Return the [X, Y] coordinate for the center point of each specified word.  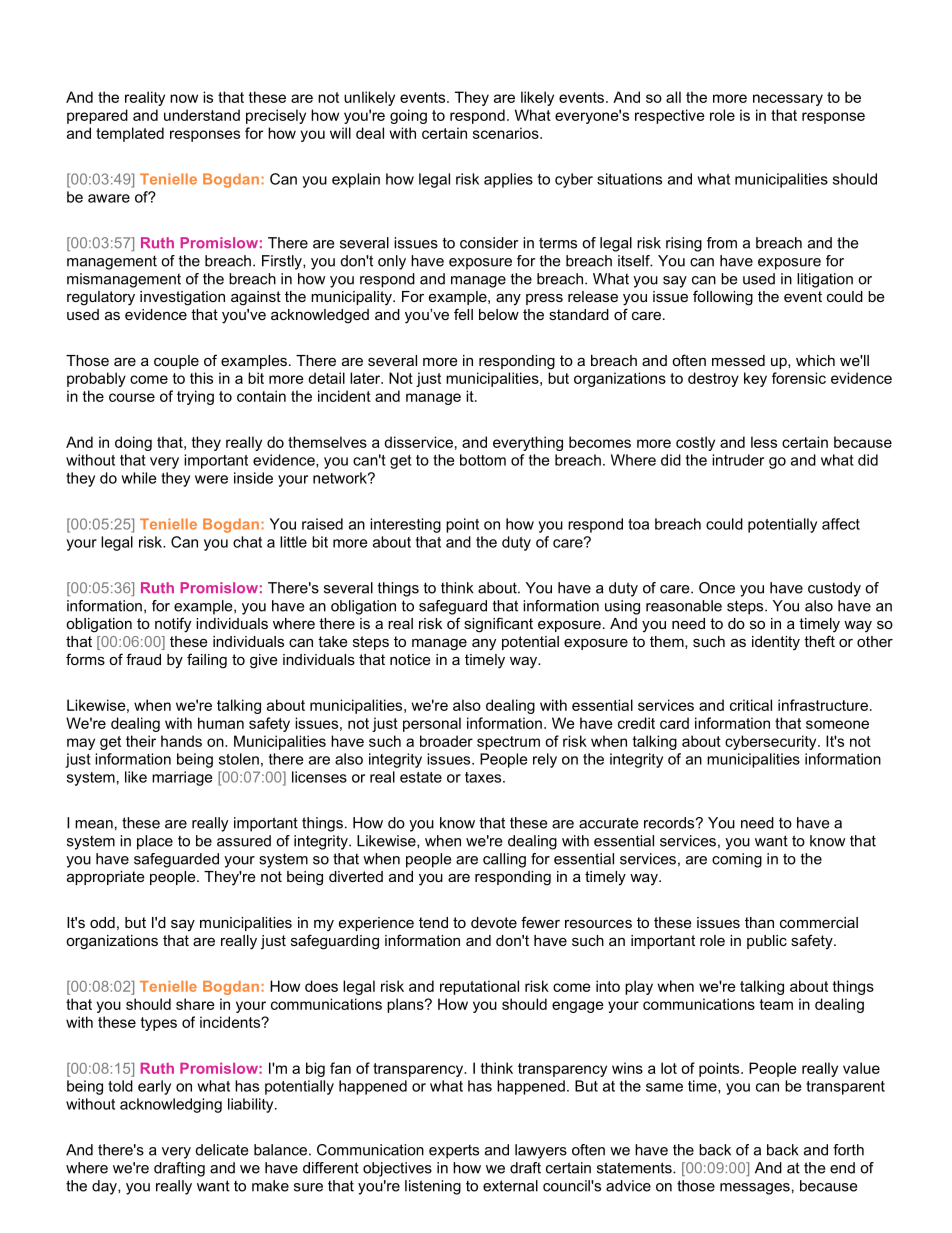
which [815, 360]
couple [176, 362]
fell [463, 314]
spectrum [508, 743]
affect [841, 524]
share [195, 1004]
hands [181, 741]
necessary [788, 100]
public [767, 942]
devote [494, 922]
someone [837, 724]
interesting [405, 525]
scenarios [507, 133]
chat [247, 542]
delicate [222, 1150]
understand [202, 115]
